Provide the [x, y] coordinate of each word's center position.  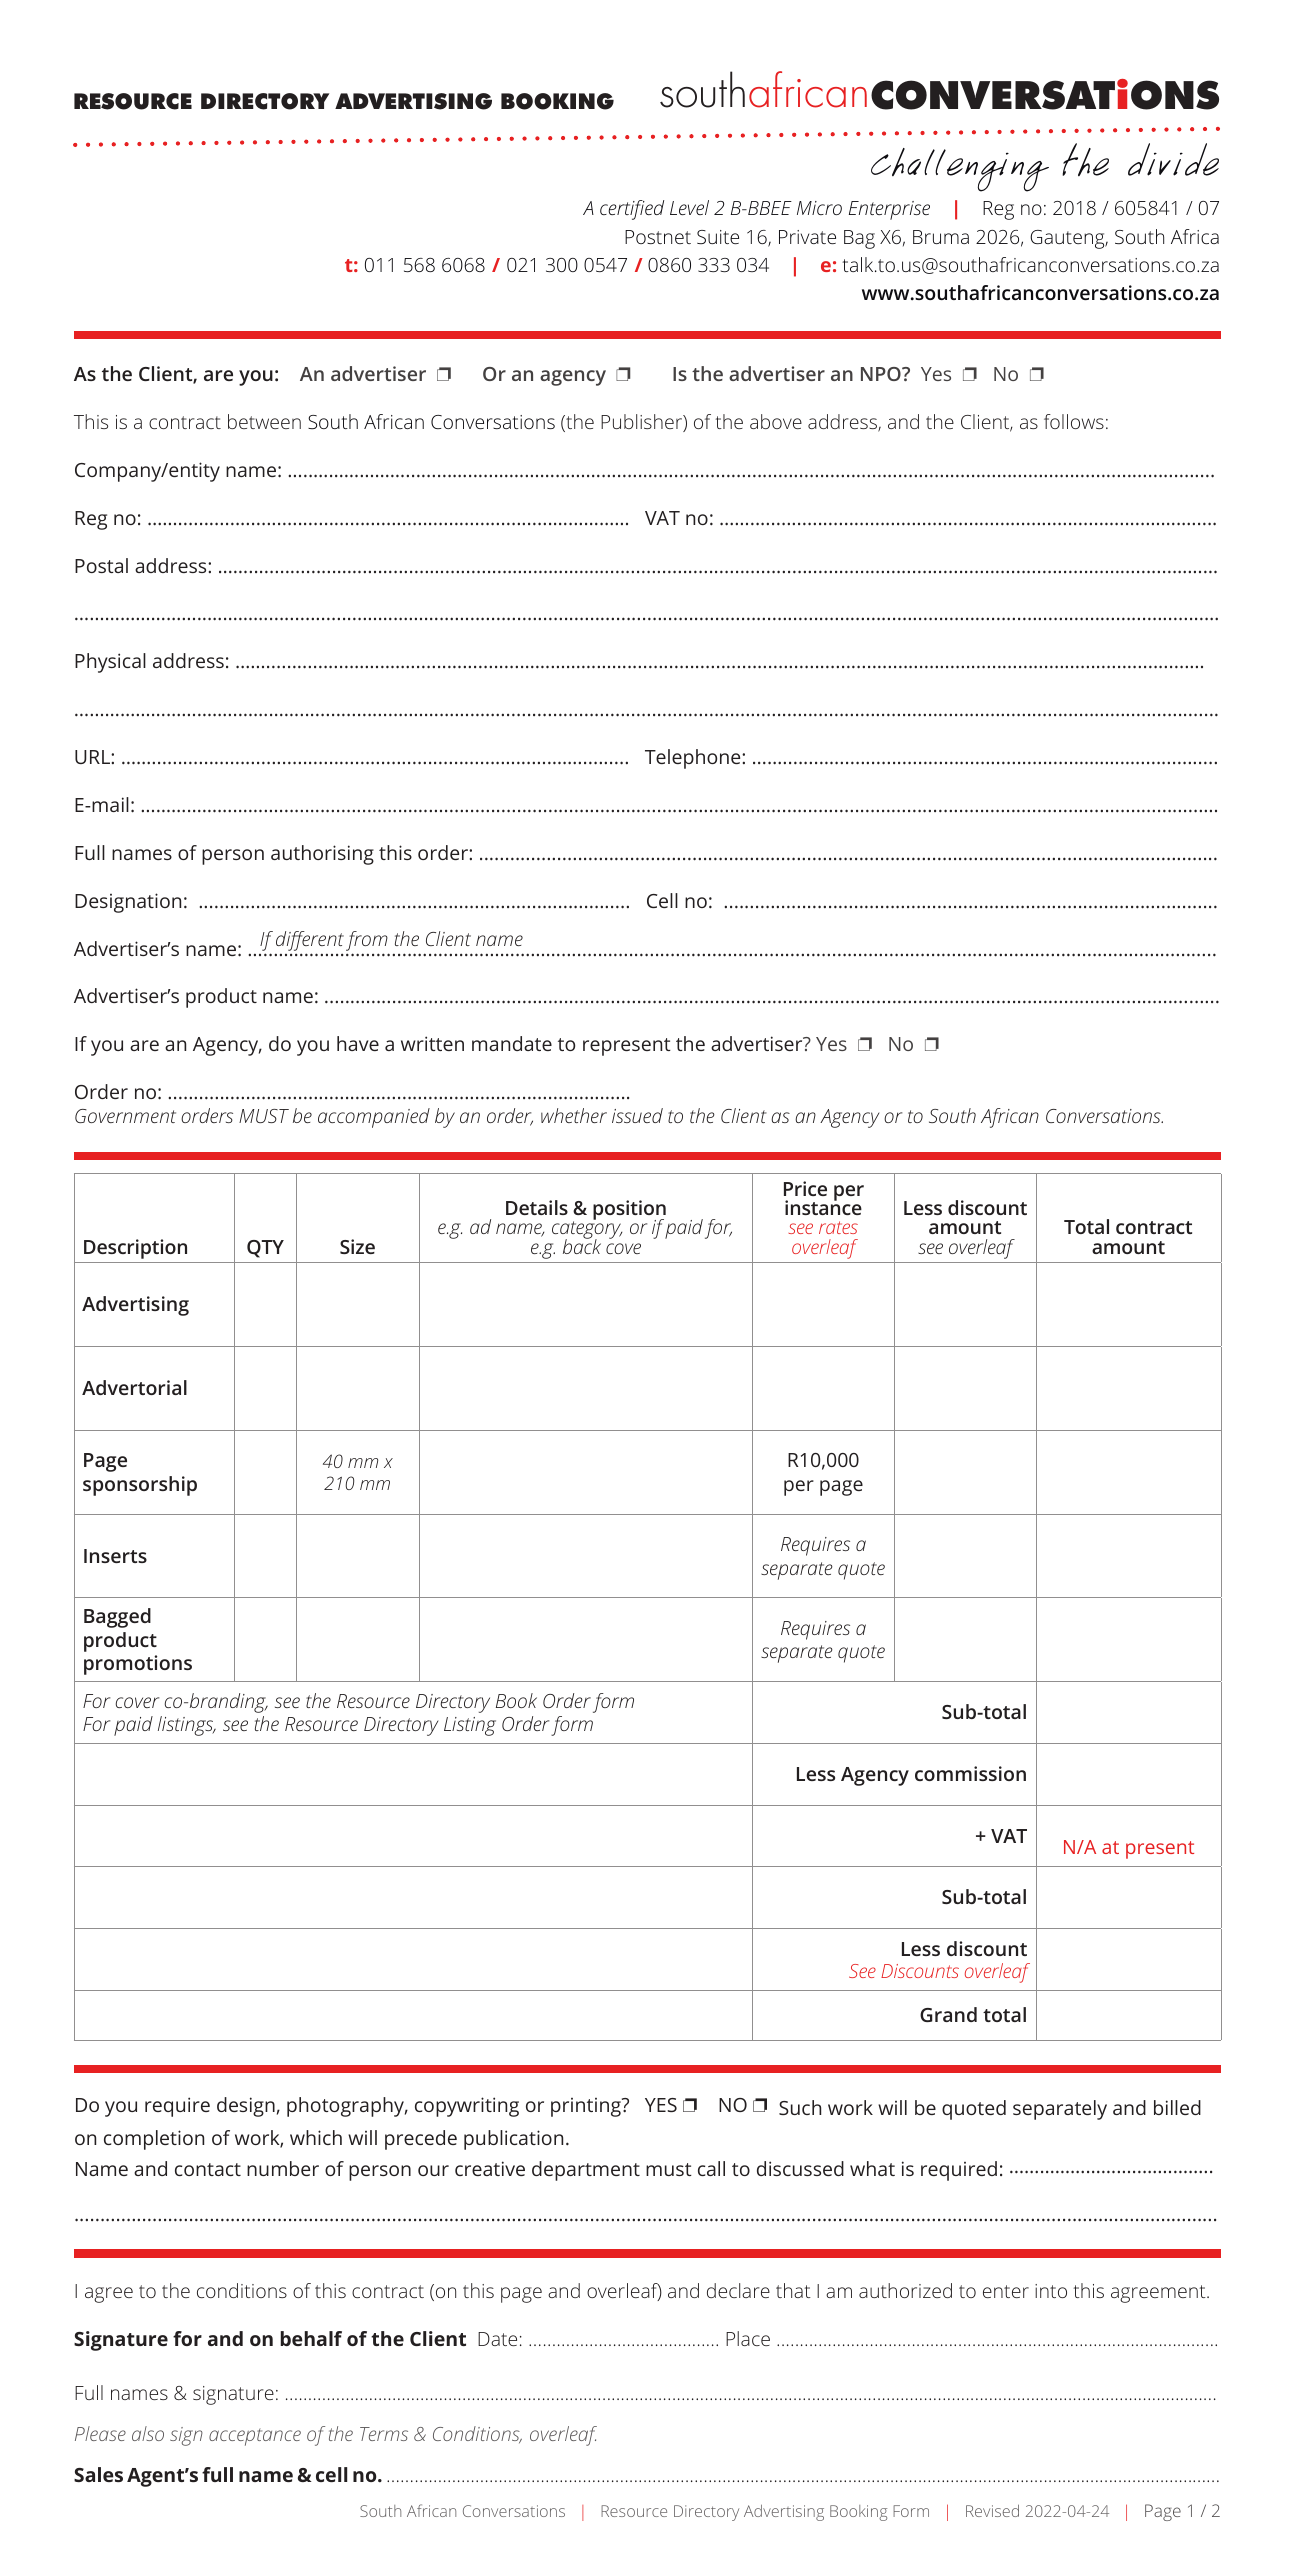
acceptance [255, 2437]
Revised [992, 2510]
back [582, 1245]
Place [748, 2338]
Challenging [960, 170]
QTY [265, 1249]
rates [838, 1227]
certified [632, 210]
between [264, 421]
